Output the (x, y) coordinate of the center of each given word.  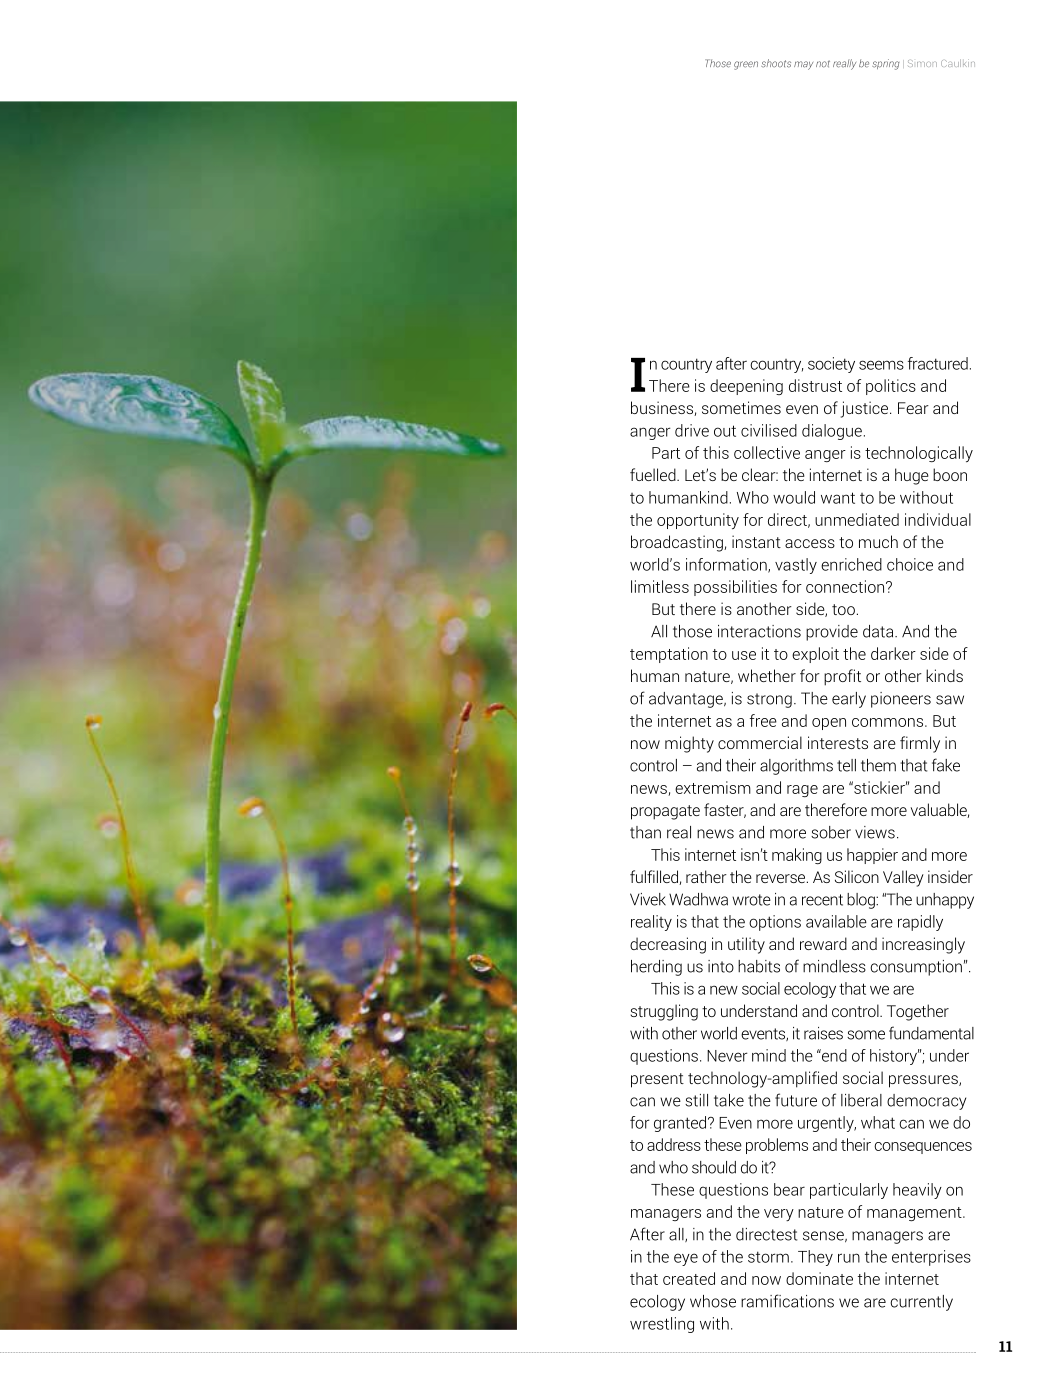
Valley (903, 878)
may (803, 65)
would (794, 497)
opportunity (698, 521)
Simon (922, 63)
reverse (782, 878)
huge (912, 476)
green (746, 65)
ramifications (787, 1301)
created (689, 1278)
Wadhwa (698, 899)
